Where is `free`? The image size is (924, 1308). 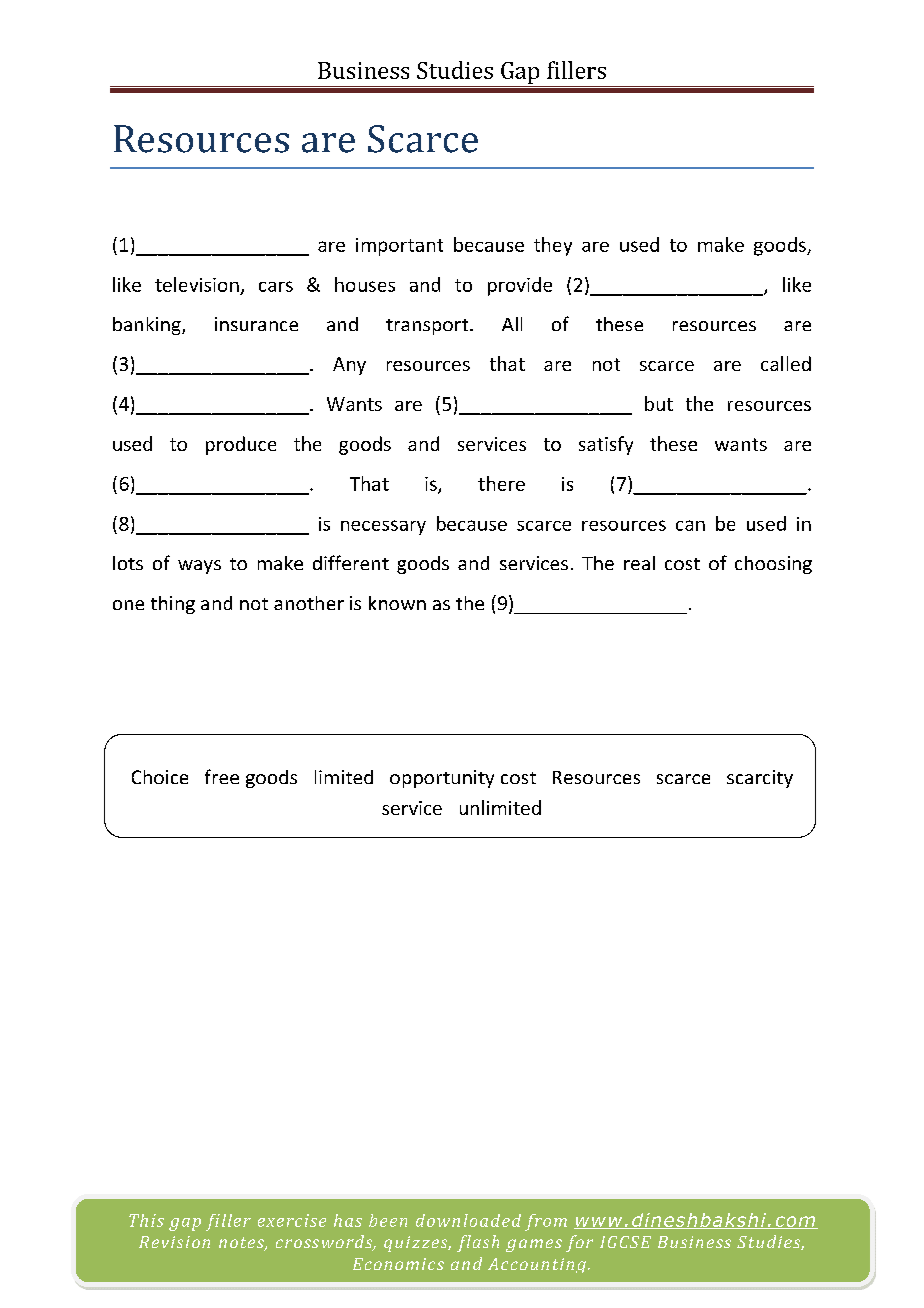
free is located at coordinates (222, 776).
